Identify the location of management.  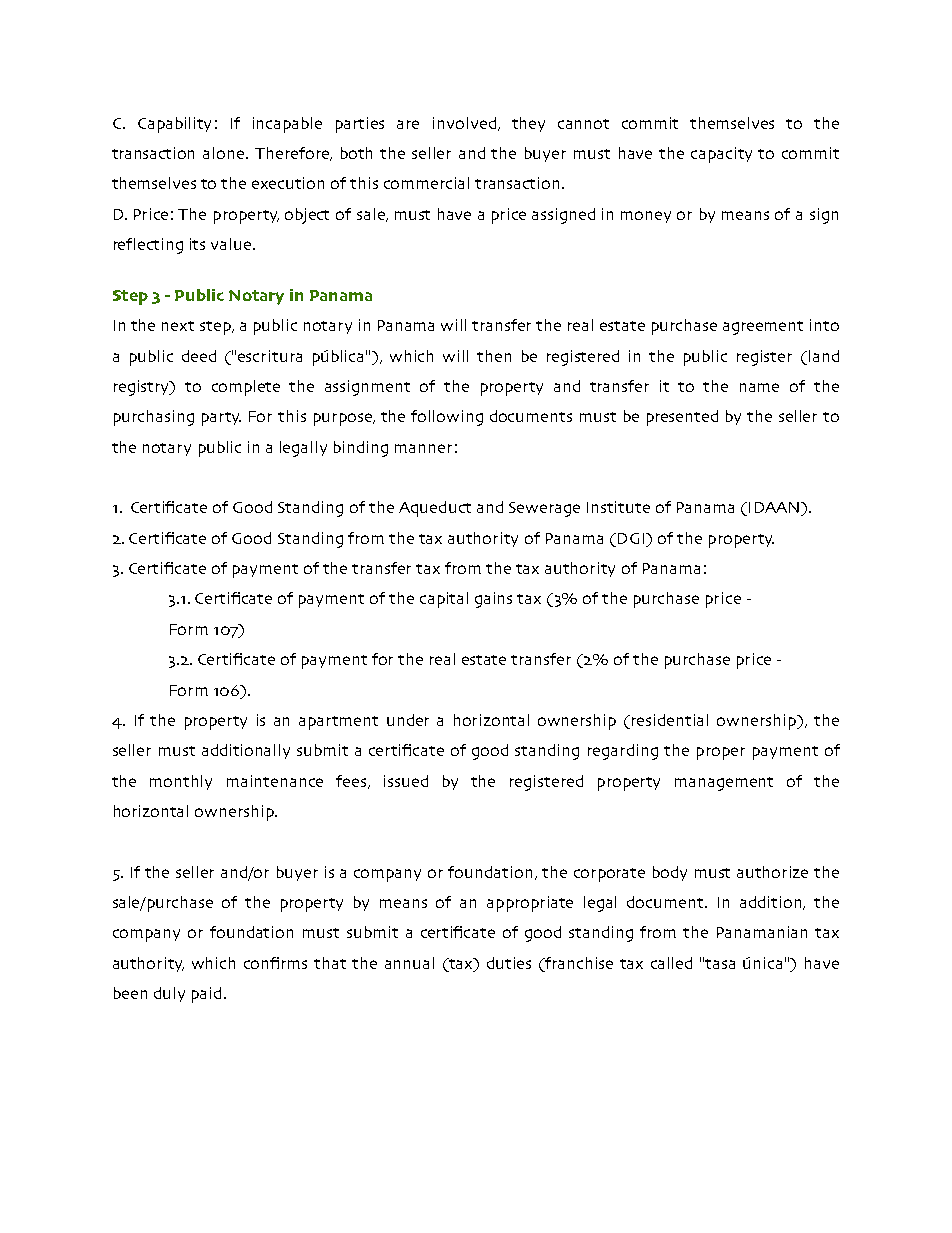
(724, 784).
